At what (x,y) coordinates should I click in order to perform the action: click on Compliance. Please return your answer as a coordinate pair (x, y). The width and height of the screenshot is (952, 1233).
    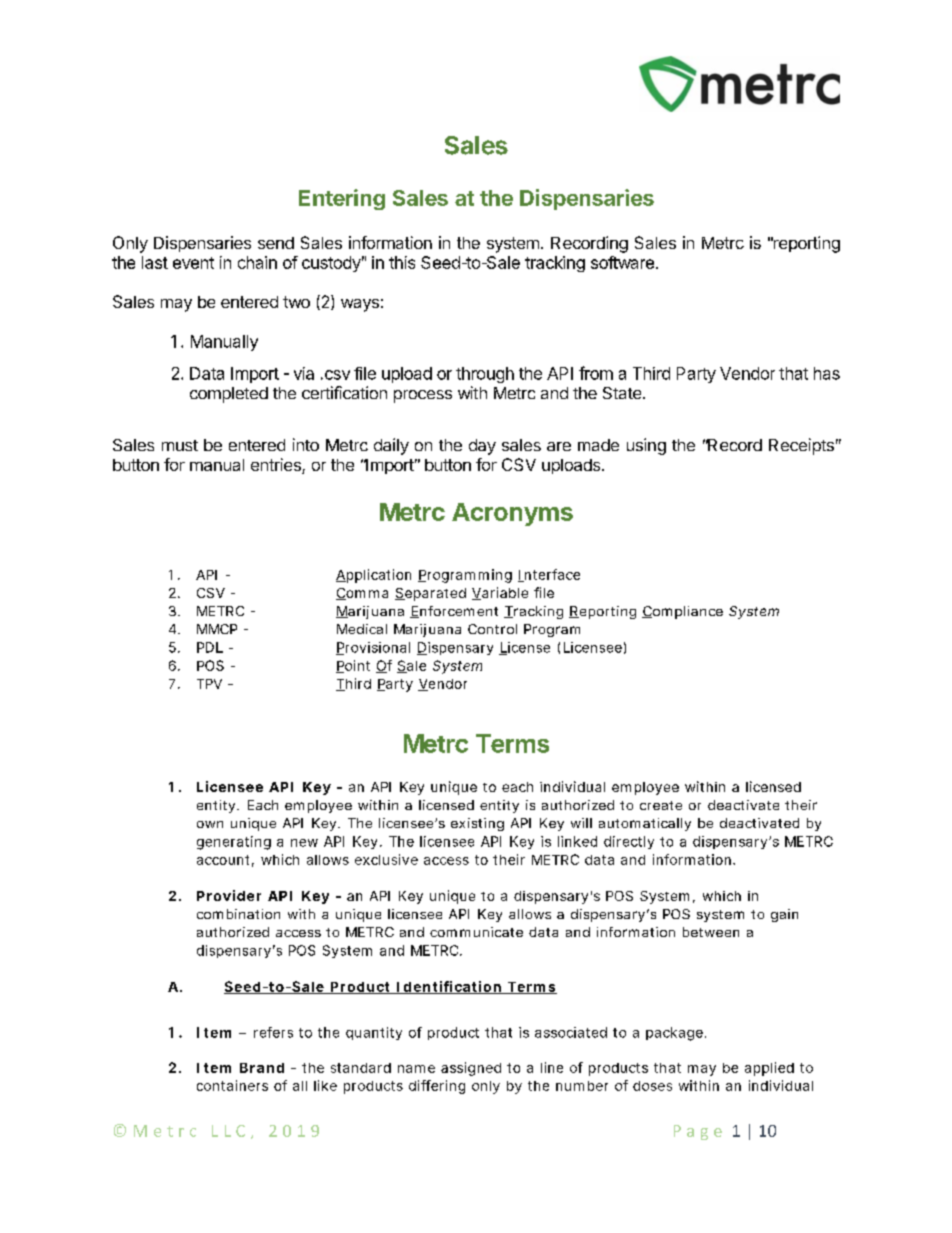
    Looking at the image, I should click on (682, 612).
